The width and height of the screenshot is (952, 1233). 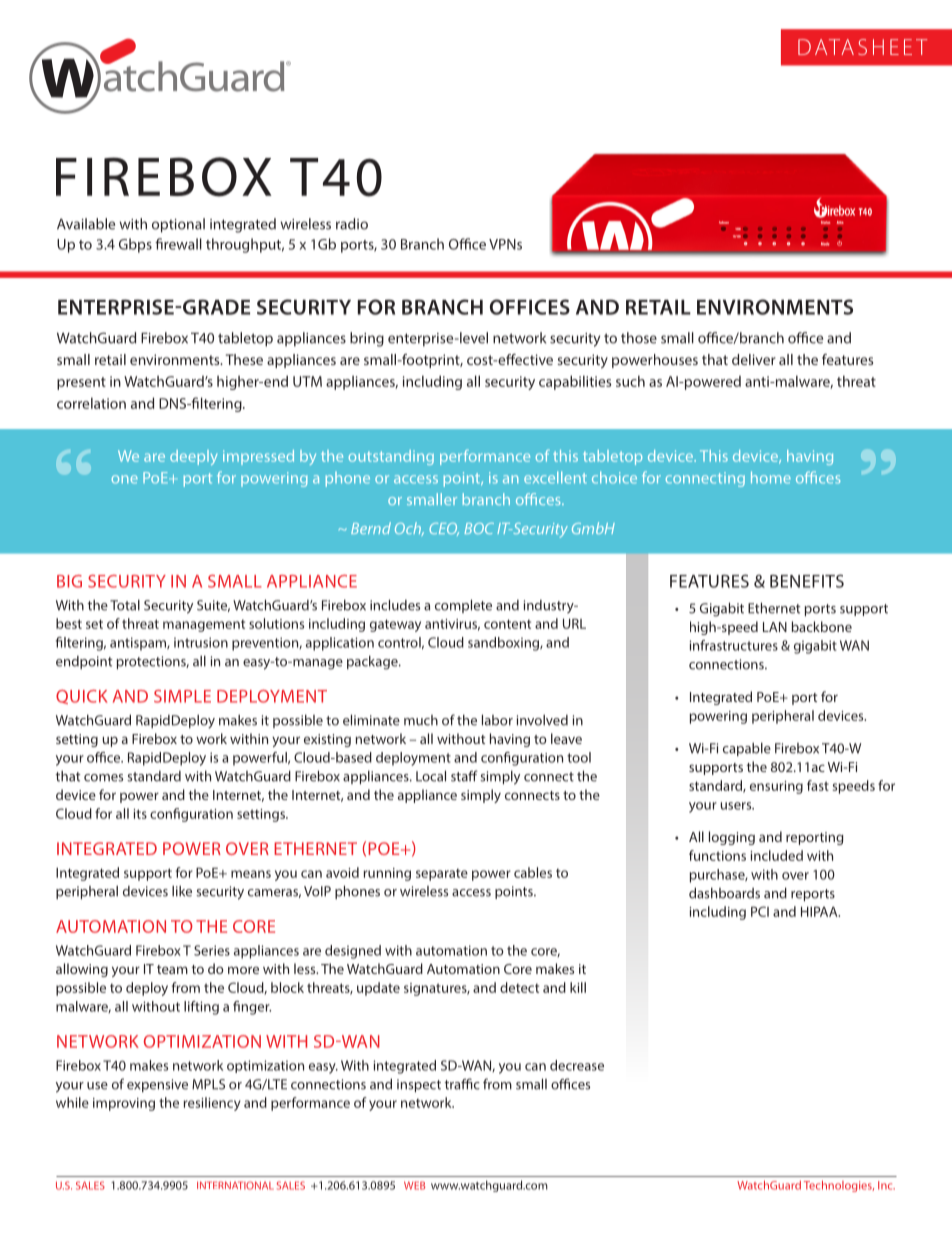 I want to click on radio, so click(x=352, y=224).
